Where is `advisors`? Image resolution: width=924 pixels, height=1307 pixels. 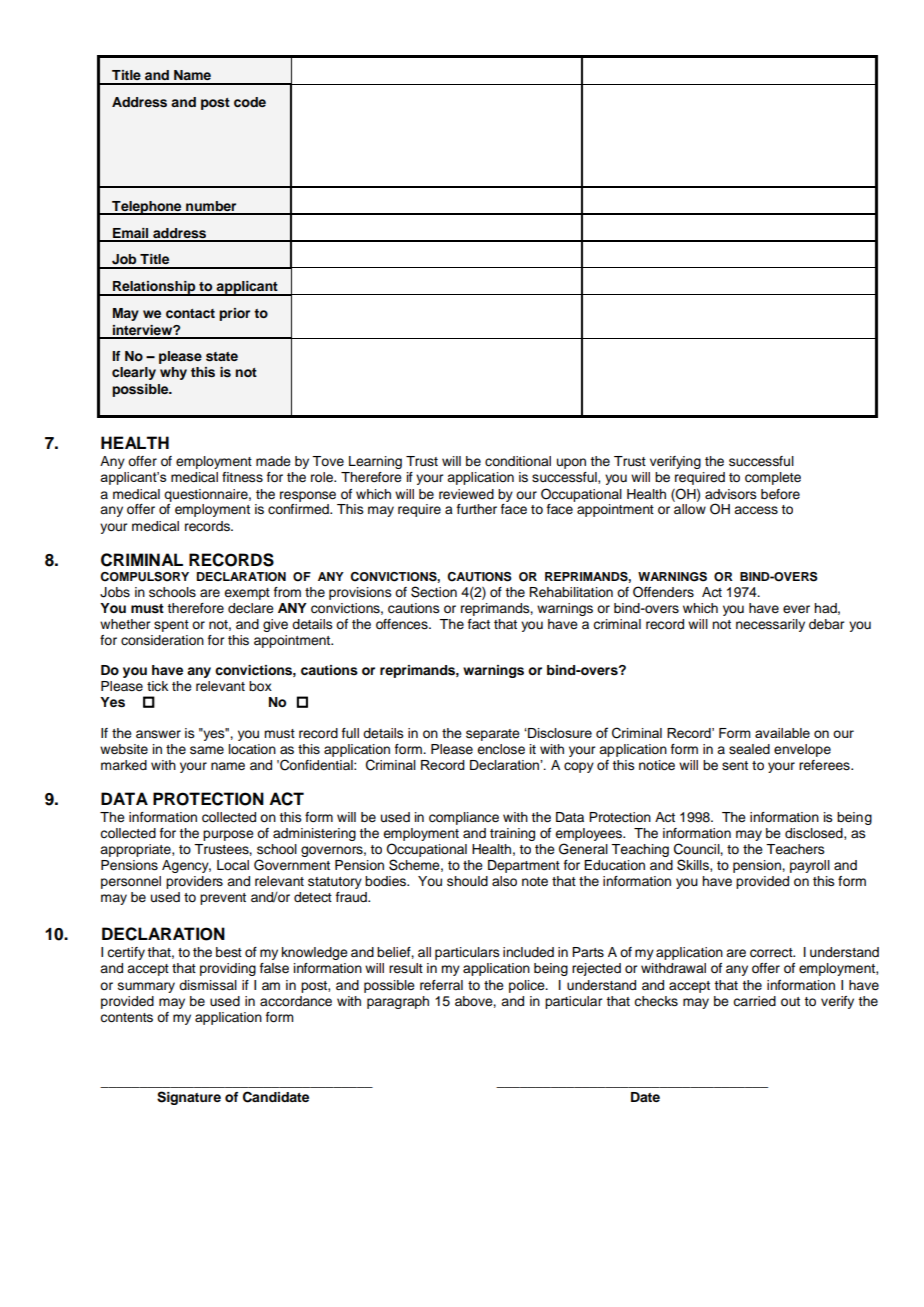 advisors is located at coordinates (731, 494).
